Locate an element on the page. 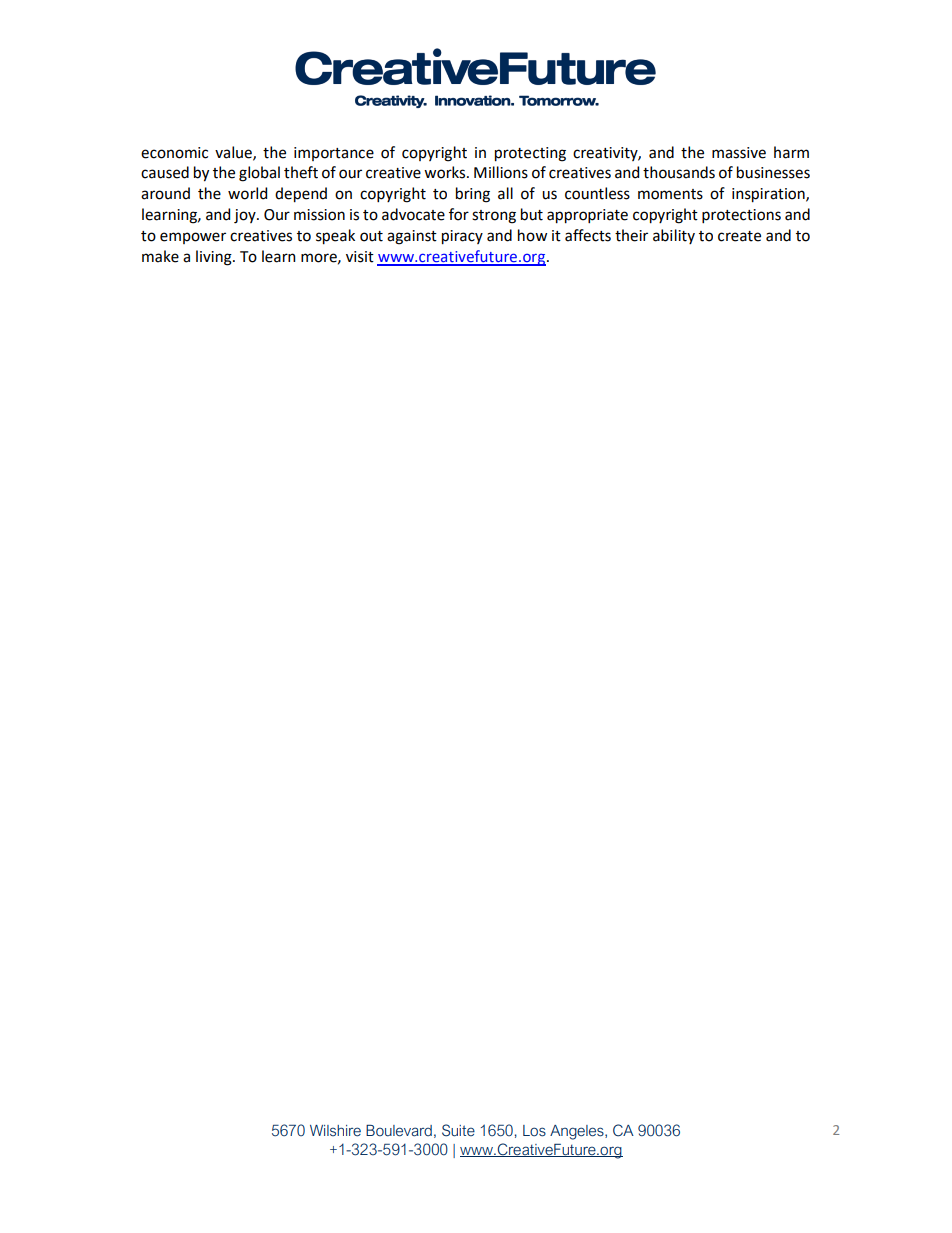  world is located at coordinates (247, 193).
